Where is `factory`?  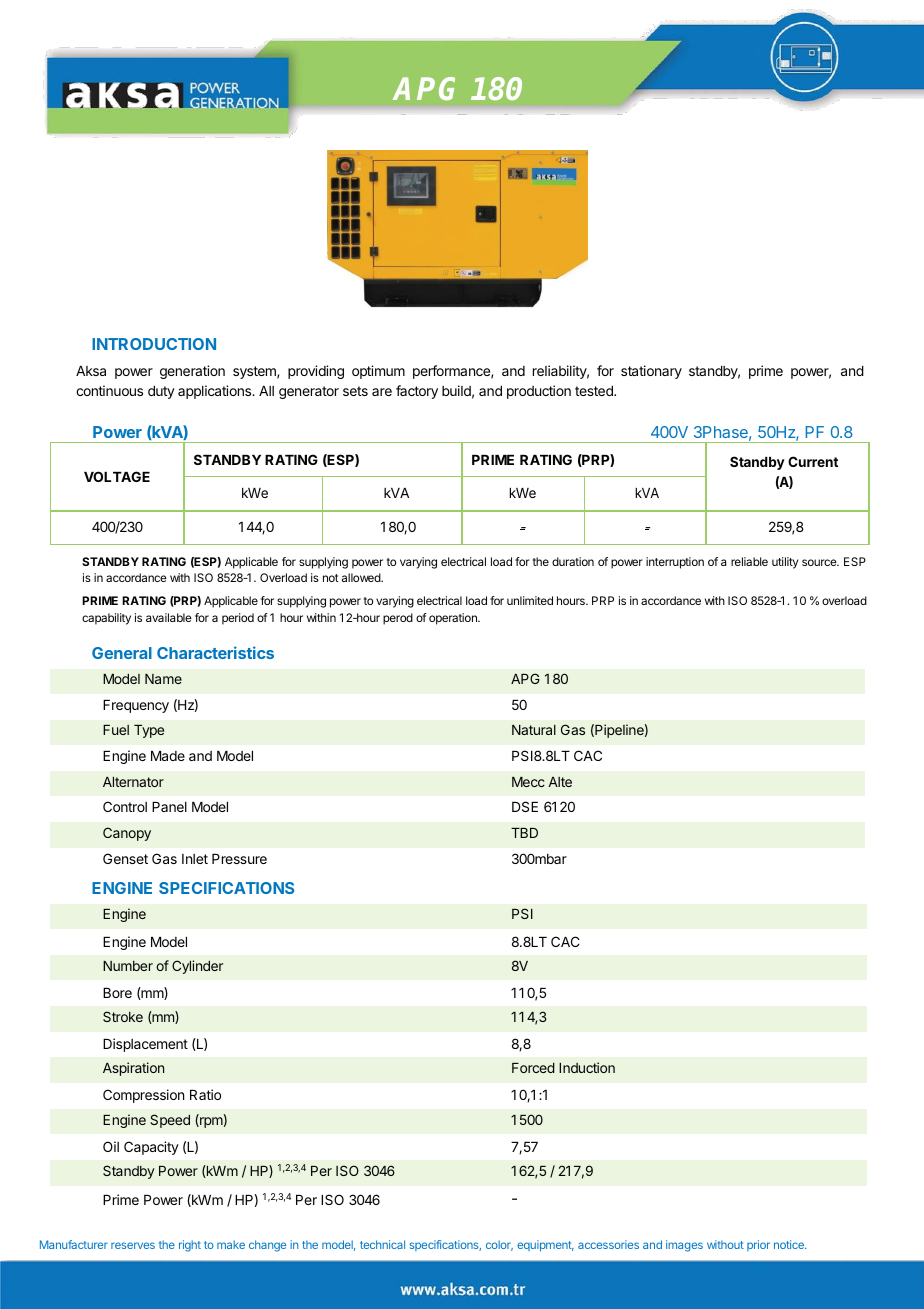 factory is located at coordinates (417, 392).
